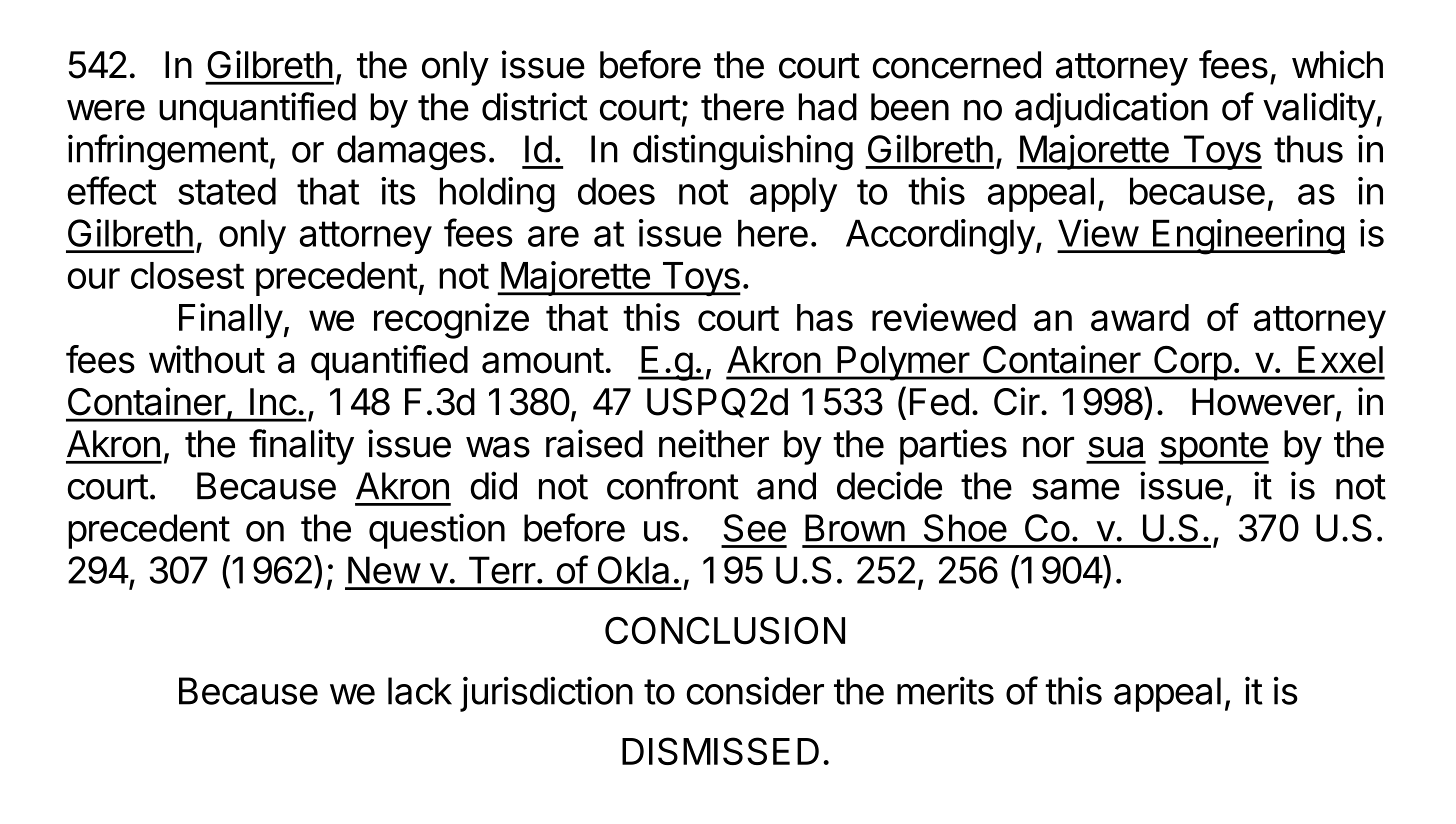 This document has height=824, width=1456. What do you see at coordinates (231, 321) in the document?
I see `Finally` at bounding box center [231, 321].
